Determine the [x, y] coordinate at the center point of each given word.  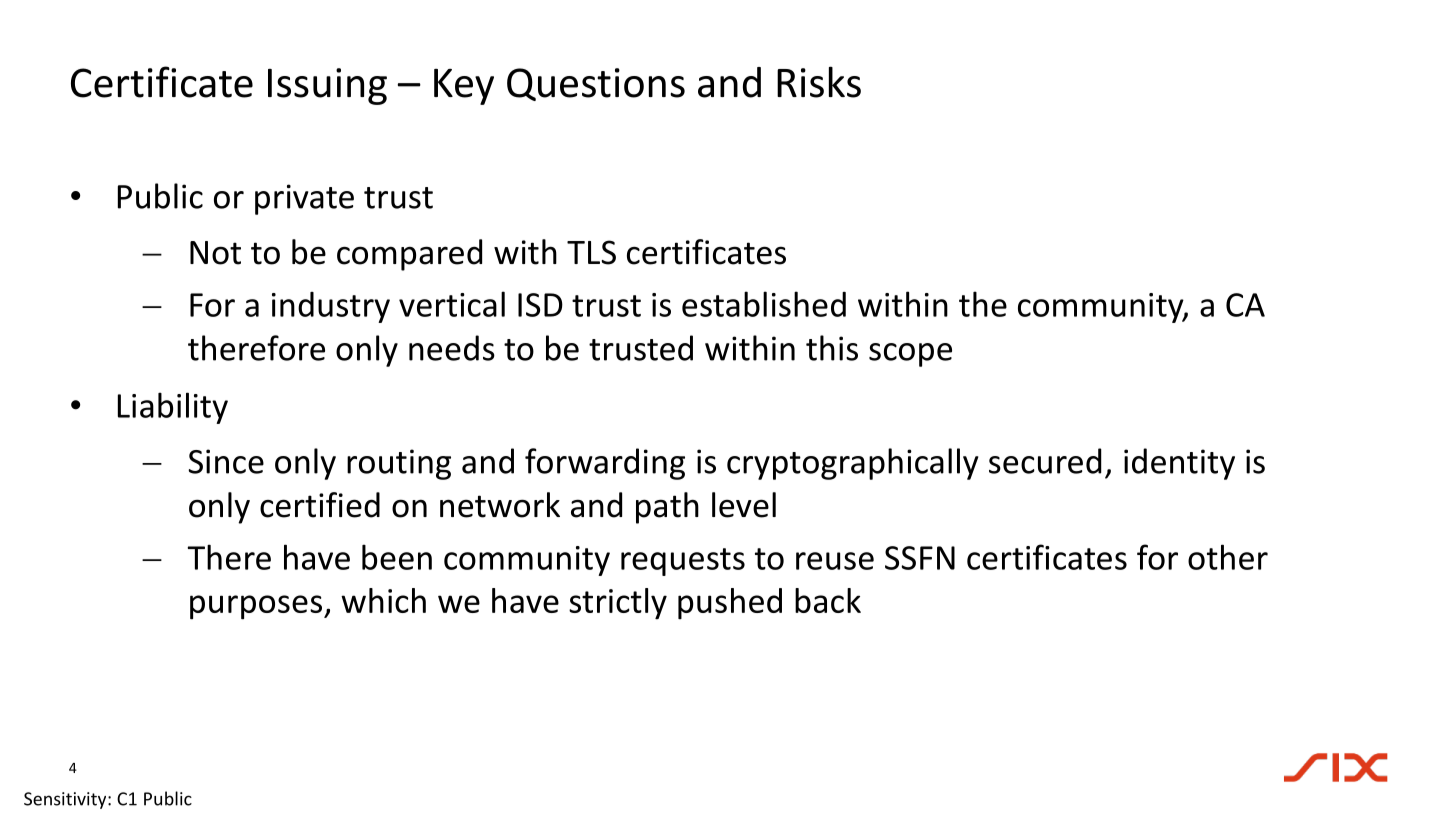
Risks [819, 82]
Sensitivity [66, 800]
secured [1045, 461]
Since [226, 461]
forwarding [605, 464]
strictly [618, 604]
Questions [596, 84]
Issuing [327, 86]
